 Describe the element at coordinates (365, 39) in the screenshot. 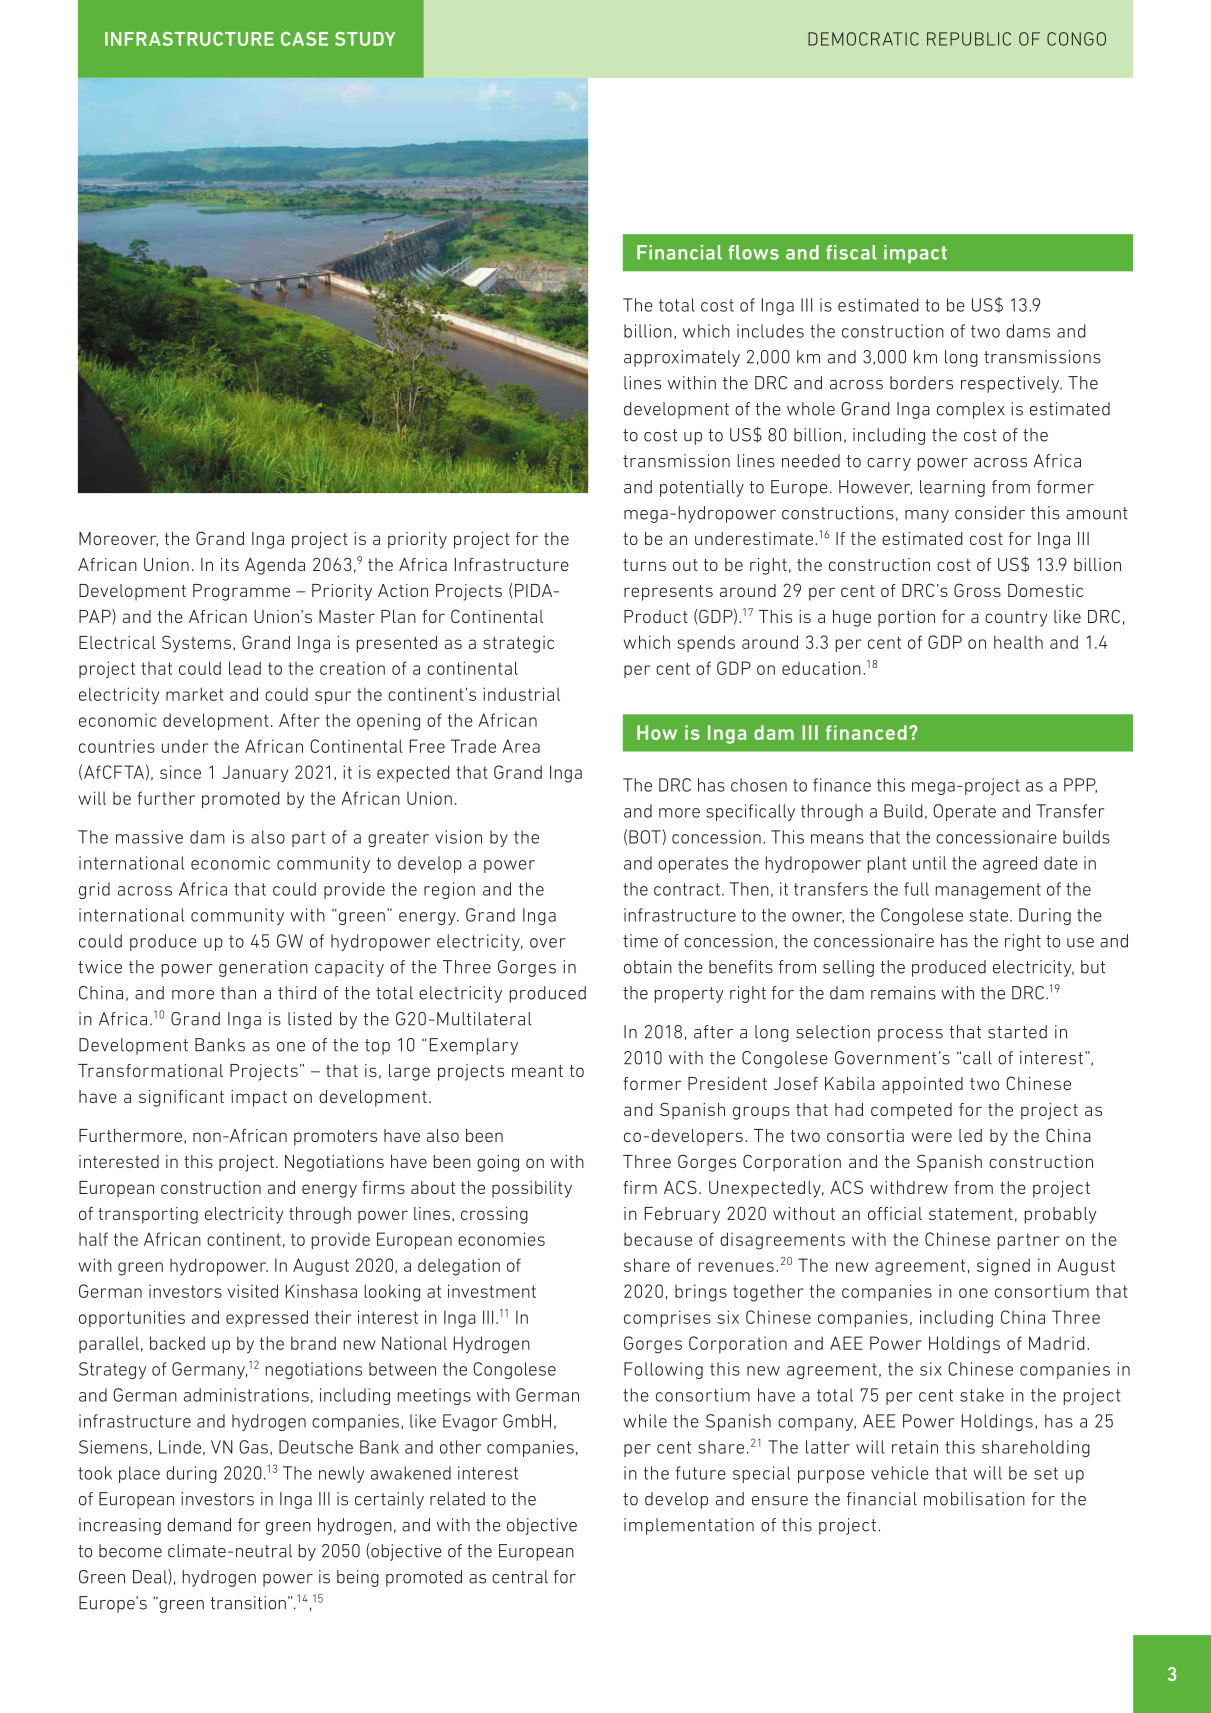

I see `STUDY` at that location.
